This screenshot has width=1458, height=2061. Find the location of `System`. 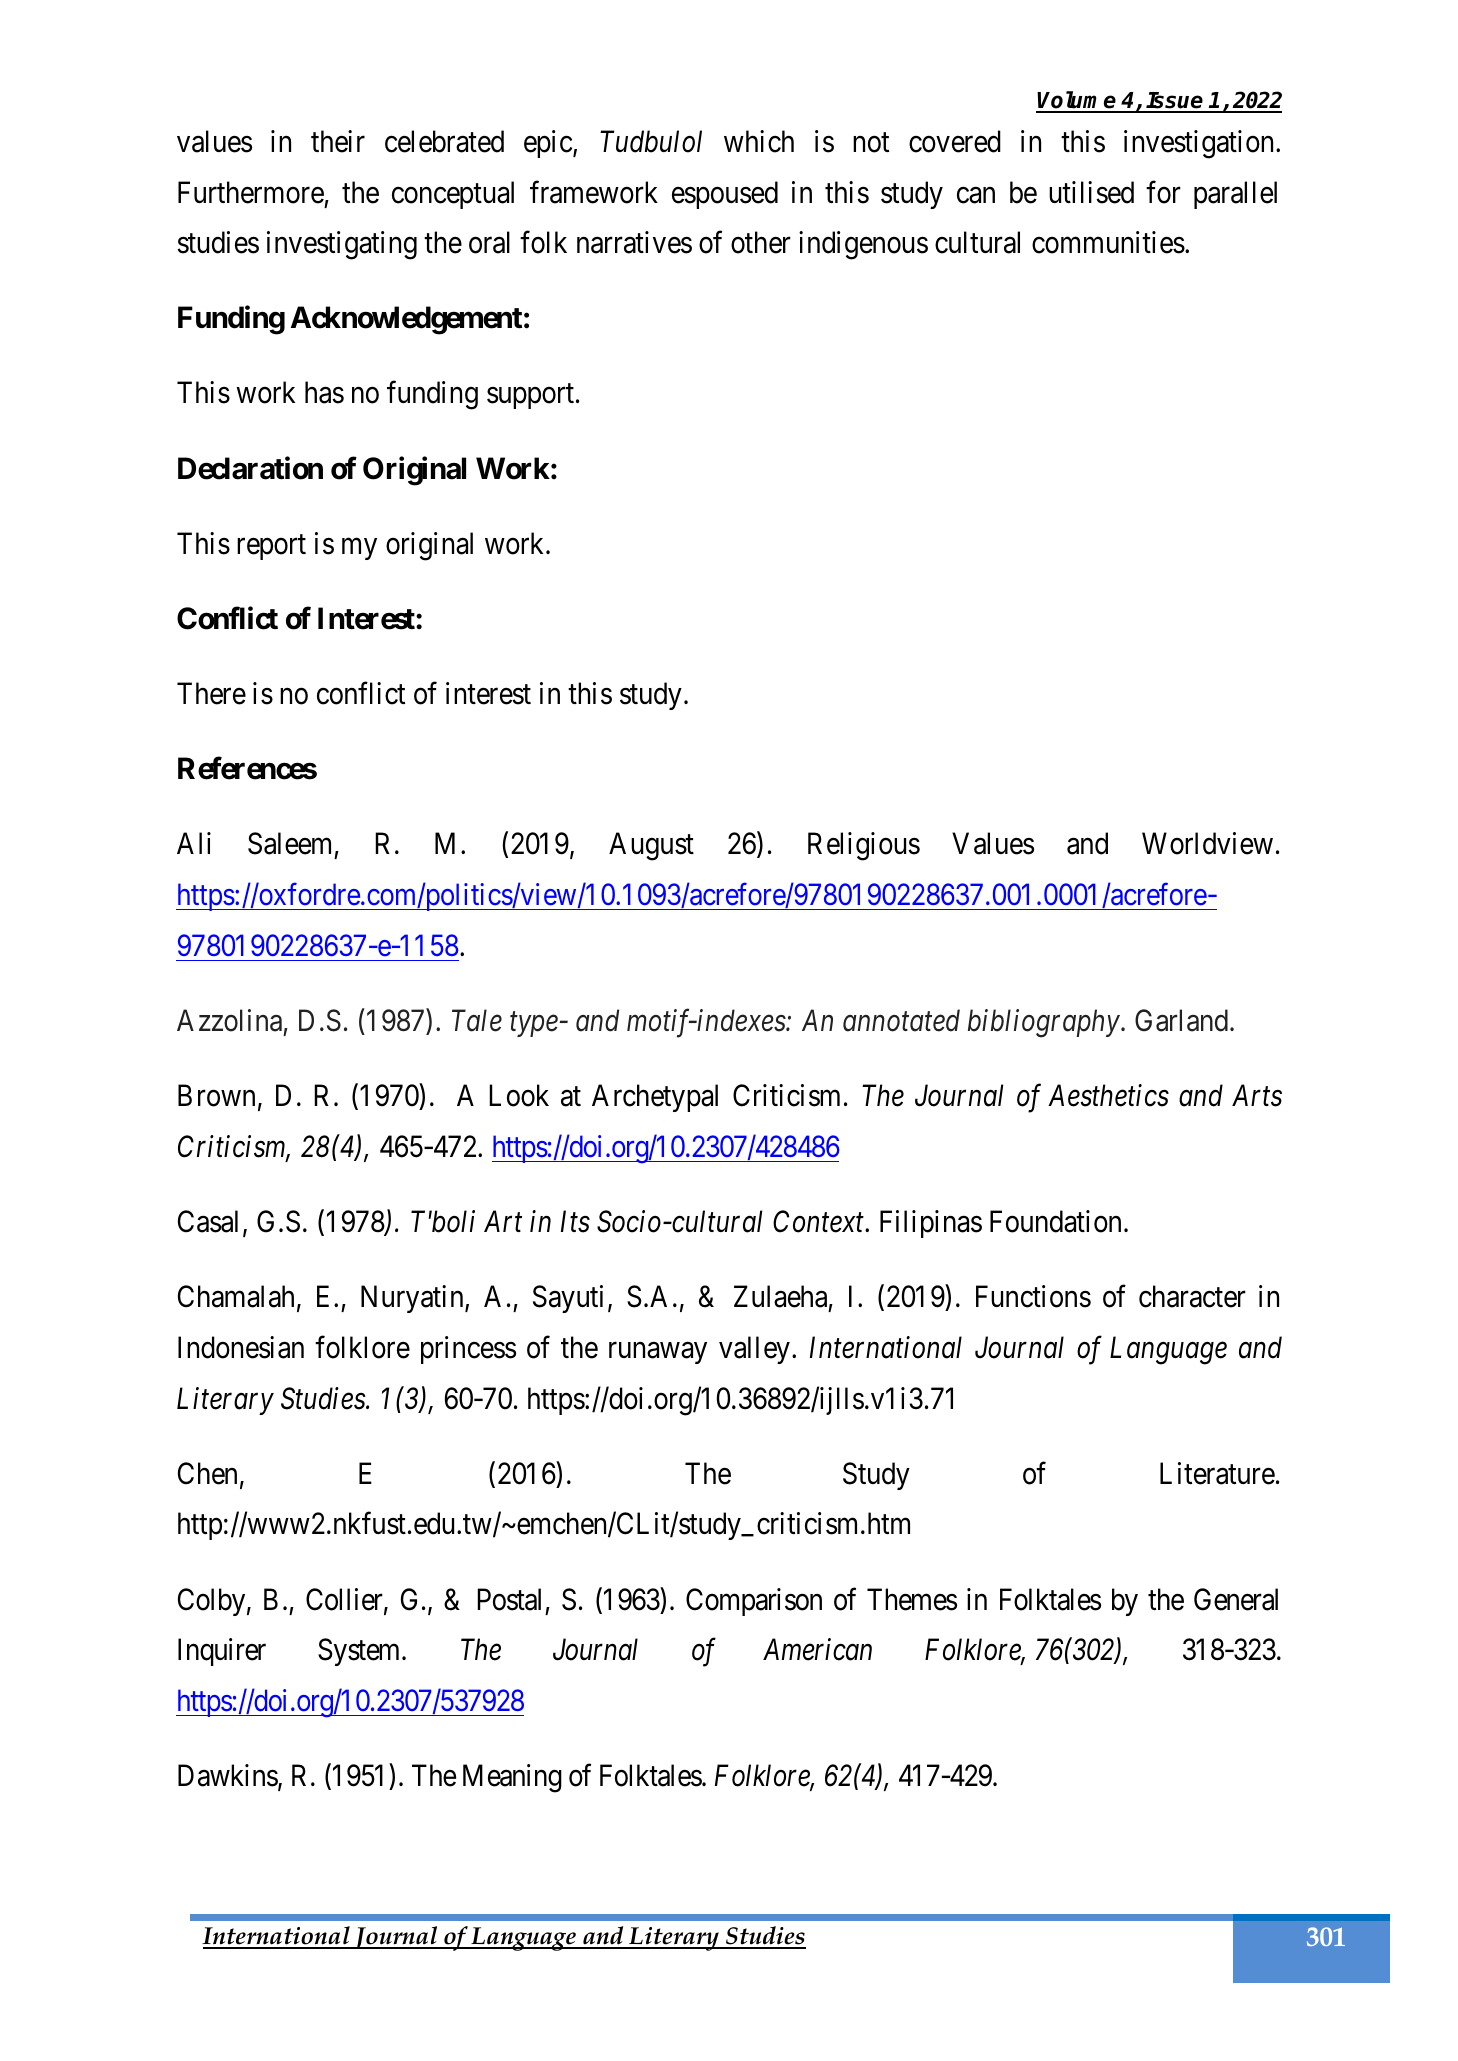

System is located at coordinates (360, 1652).
